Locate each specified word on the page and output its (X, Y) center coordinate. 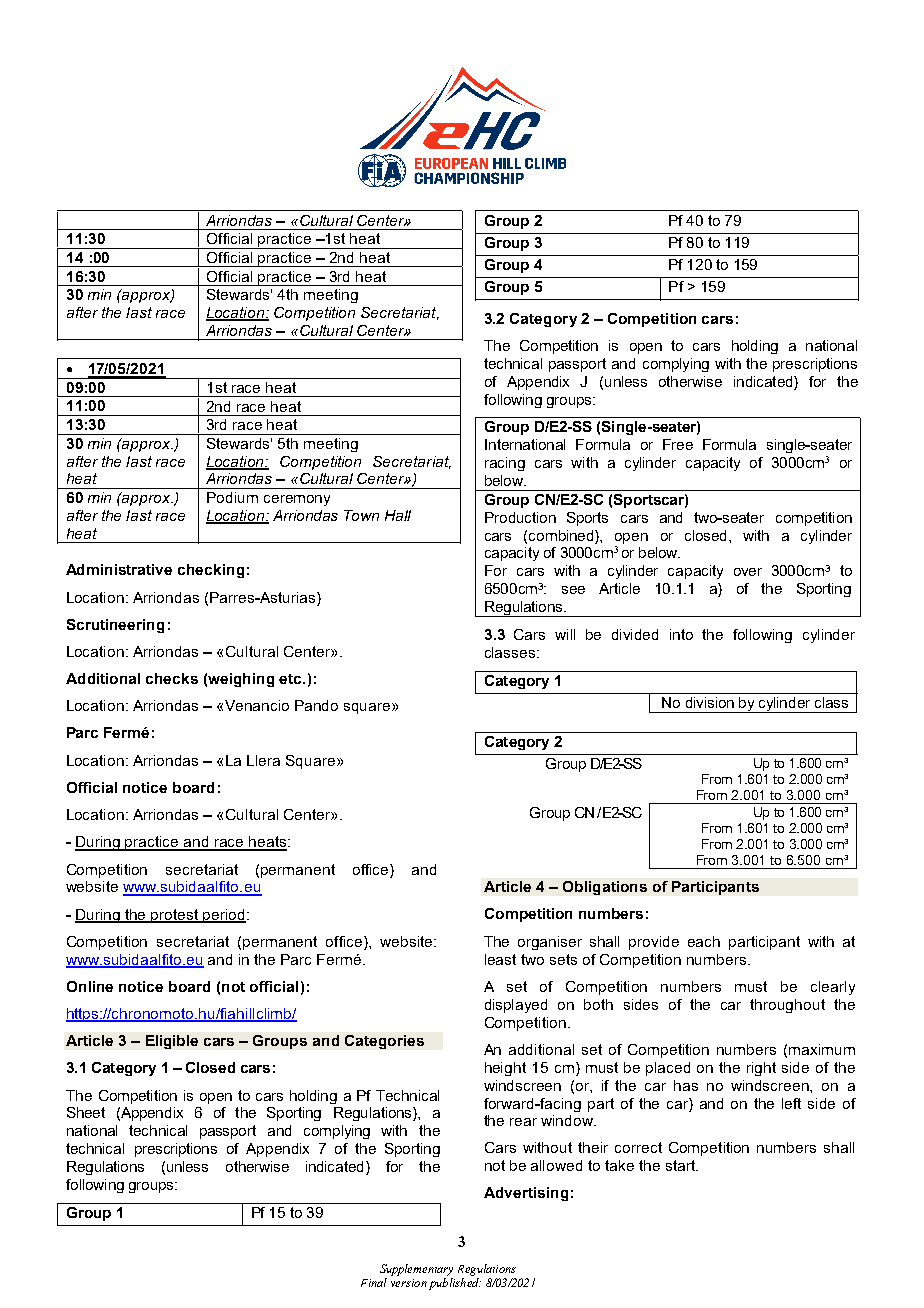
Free (678, 444)
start (682, 1165)
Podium (232, 497)
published (455, 1284)
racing (505, 464)
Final (374, 1282)
